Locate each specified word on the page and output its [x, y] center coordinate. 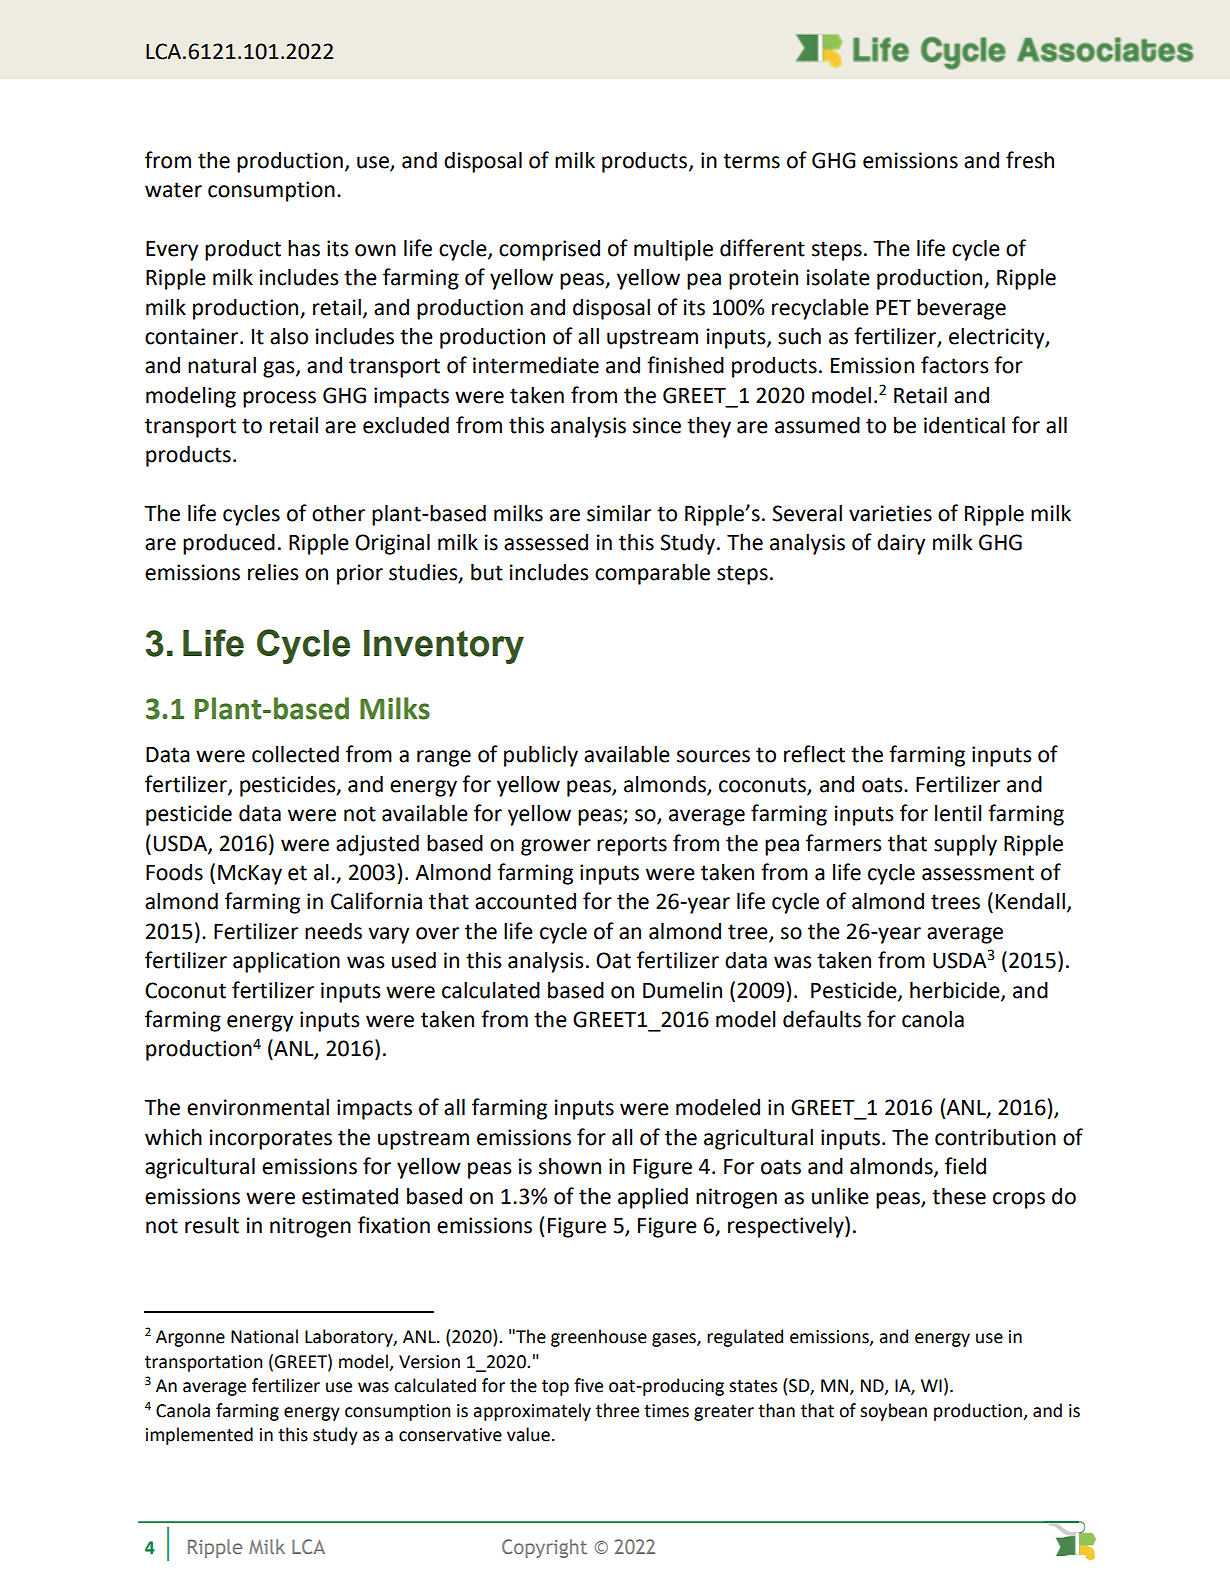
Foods [174, 872]
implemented [199, 1436]
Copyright [544, 1548]
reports [632, 846]
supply [965, 845]
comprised [549, 250]
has [304, 248]
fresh [1030, 160]
